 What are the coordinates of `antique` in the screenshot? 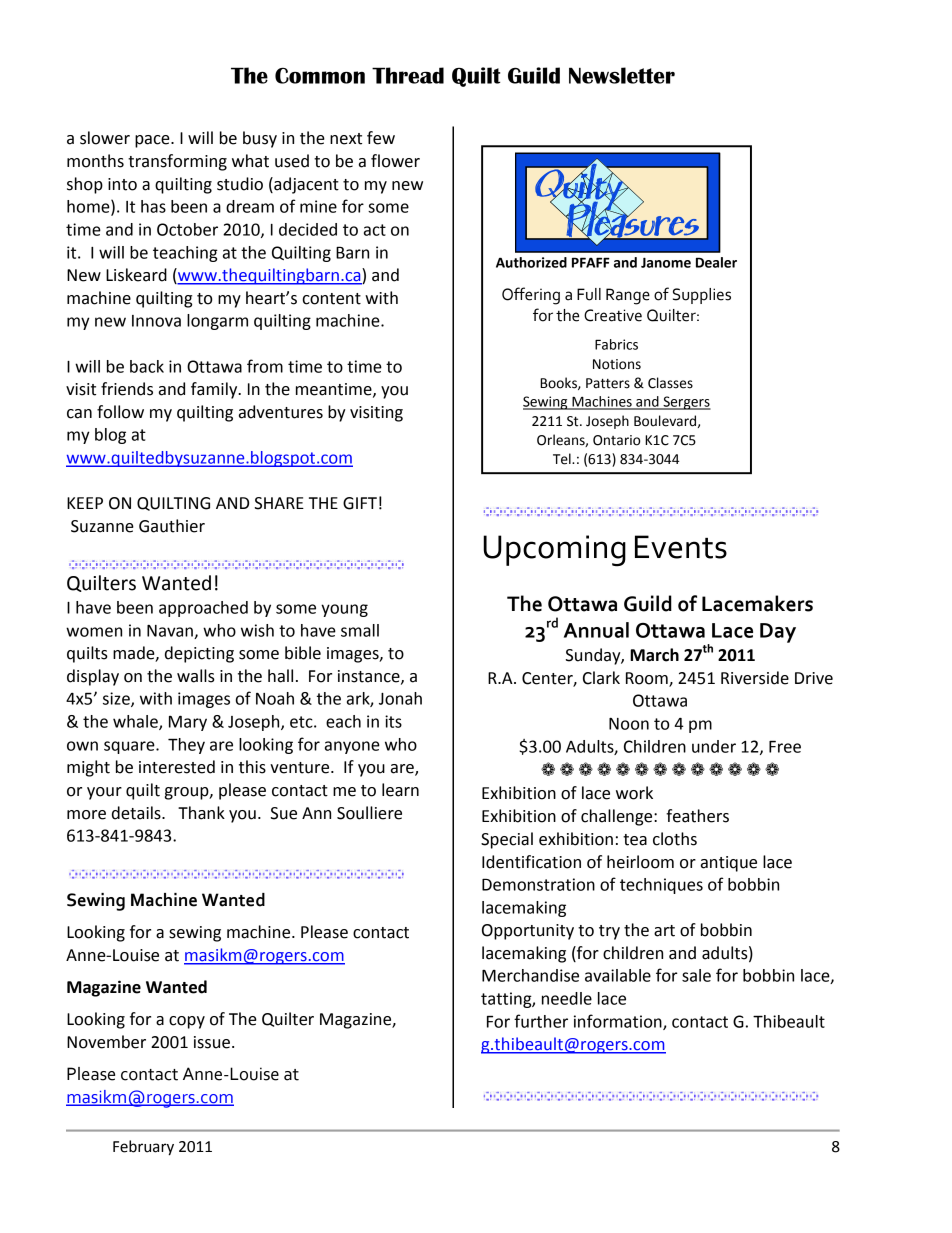 It's located at (729, 864).
